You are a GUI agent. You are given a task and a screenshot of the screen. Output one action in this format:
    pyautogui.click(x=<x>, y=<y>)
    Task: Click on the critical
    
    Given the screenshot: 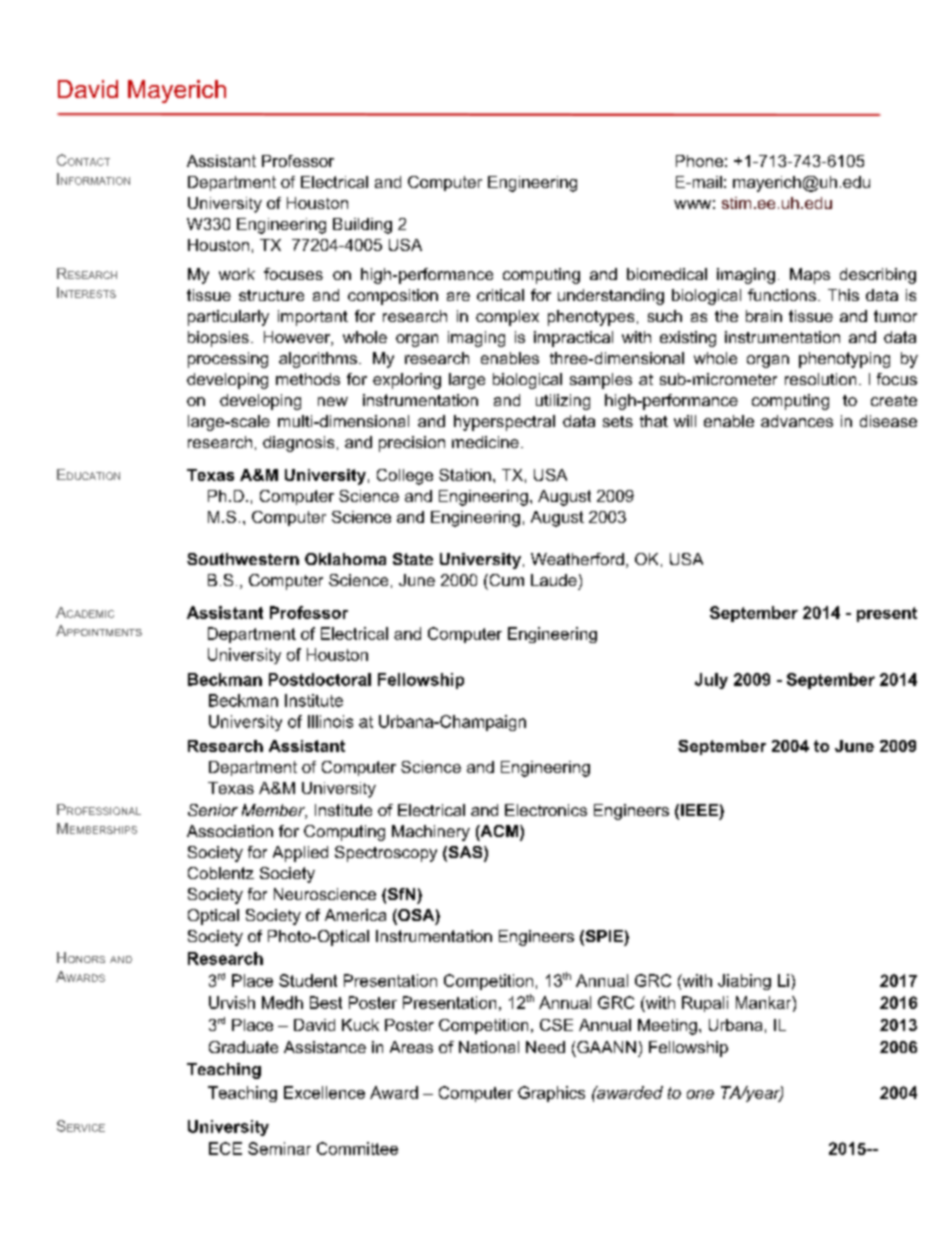 What is the action you would take?
    pyautogui.click(x=500, y=295)
